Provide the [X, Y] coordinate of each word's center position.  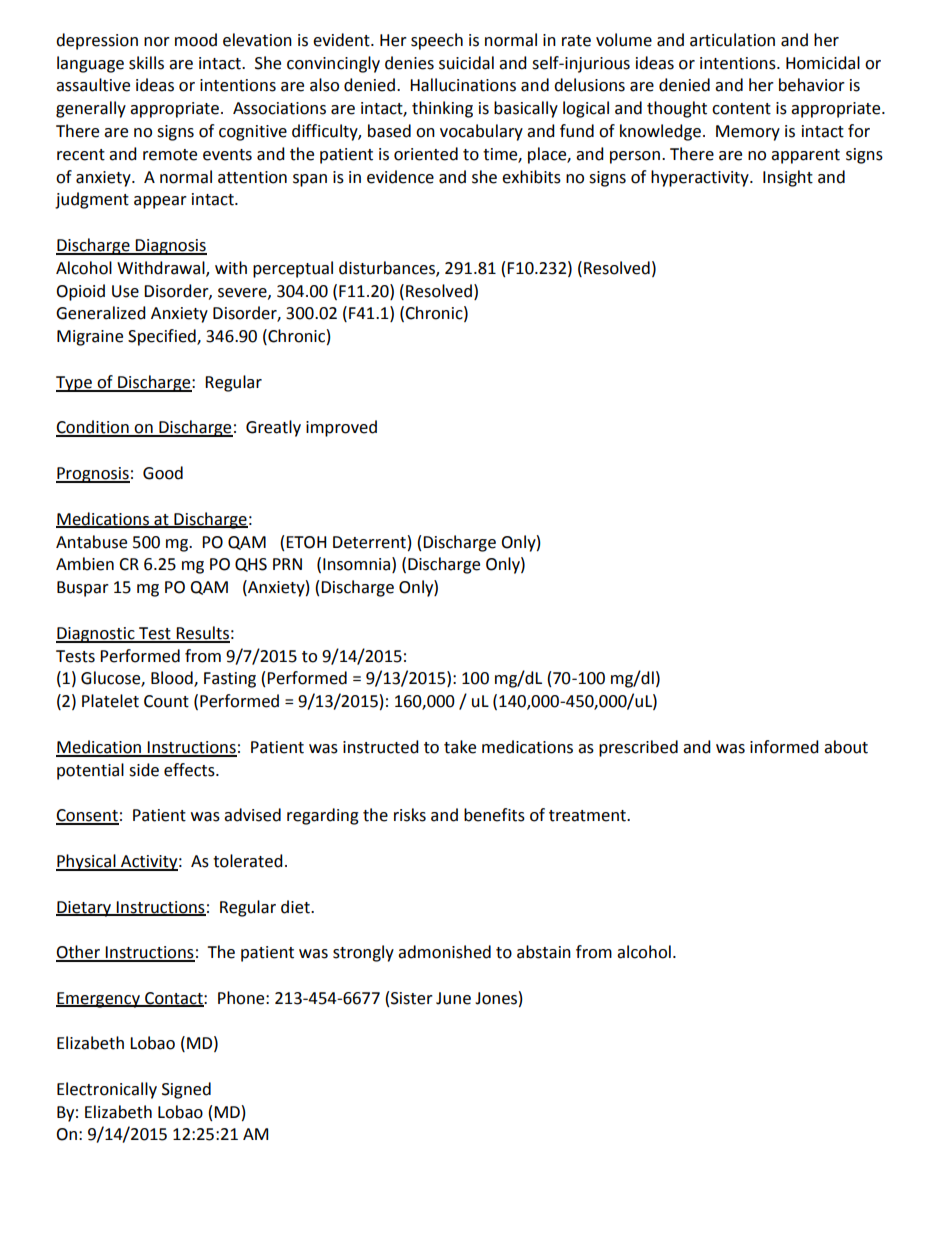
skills [146, 63]
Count [166, 701]
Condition [93, 428]
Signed [186, 1090]
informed [784, 747]
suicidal [466, 63]
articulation [732, 40]
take [460, 747]
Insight [788, 178]
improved [341, 428]
